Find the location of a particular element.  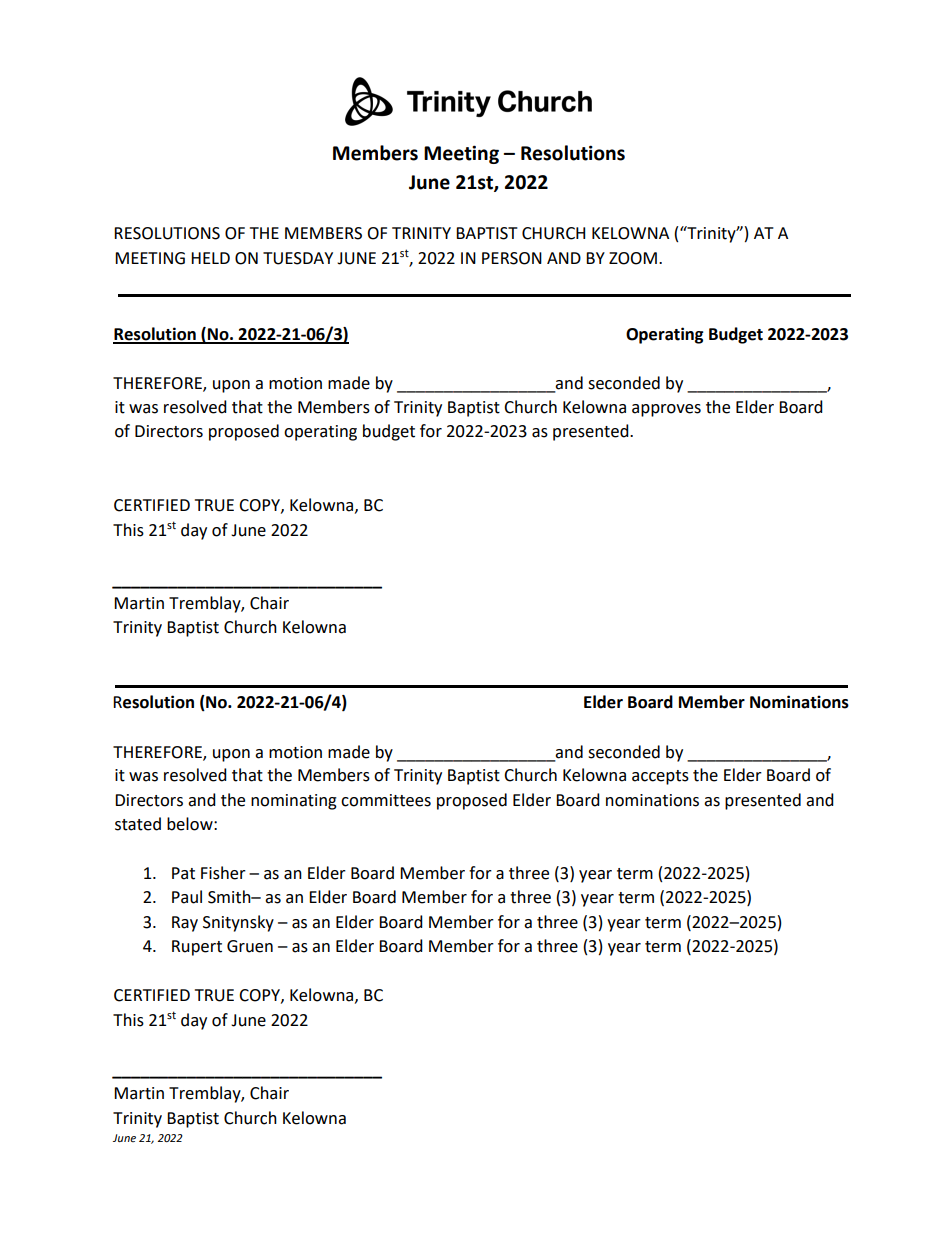

Smith is located at coordinates (230, 897).
